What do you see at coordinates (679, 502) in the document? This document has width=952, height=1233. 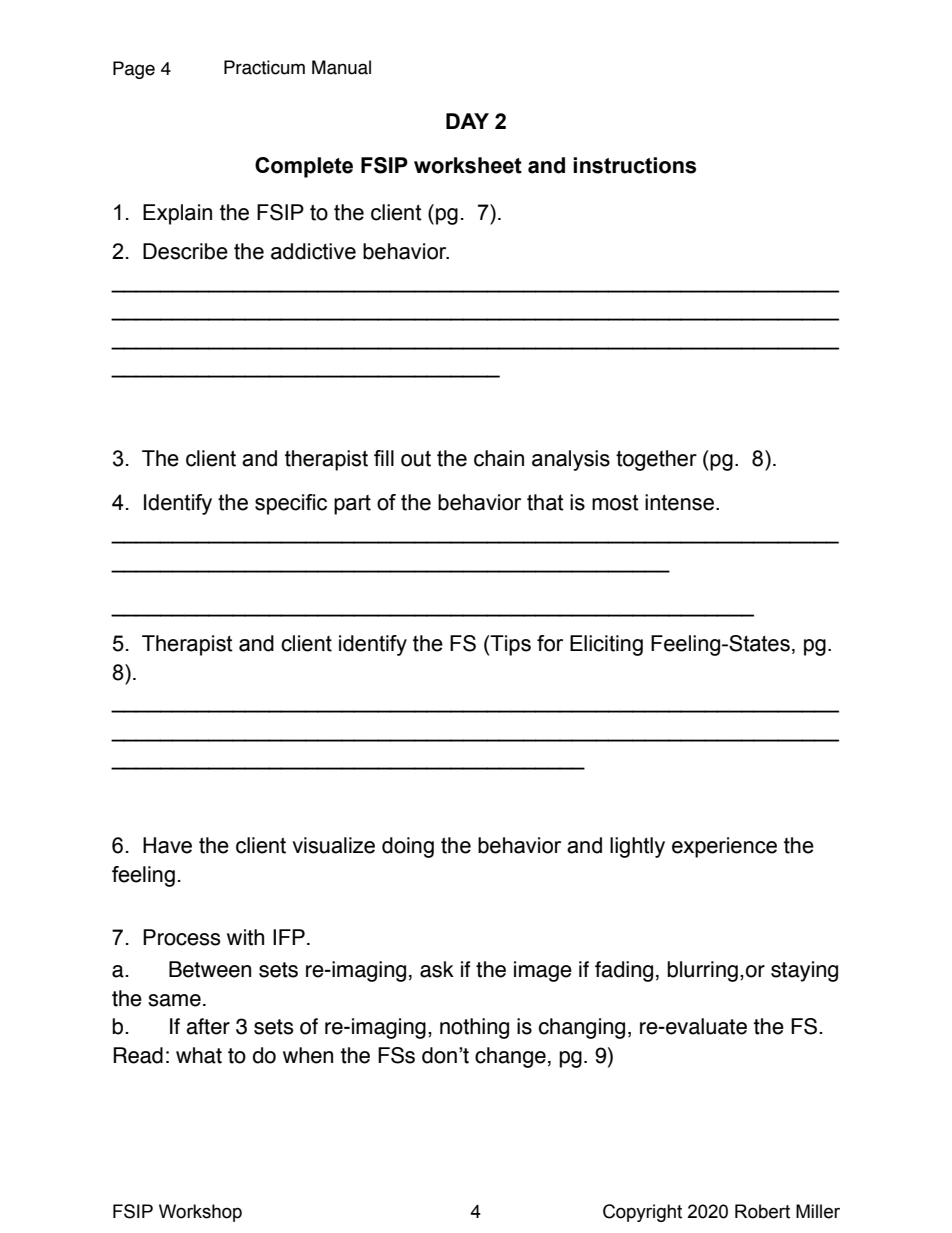 I see `intense` at bounding box center [679, 502].
